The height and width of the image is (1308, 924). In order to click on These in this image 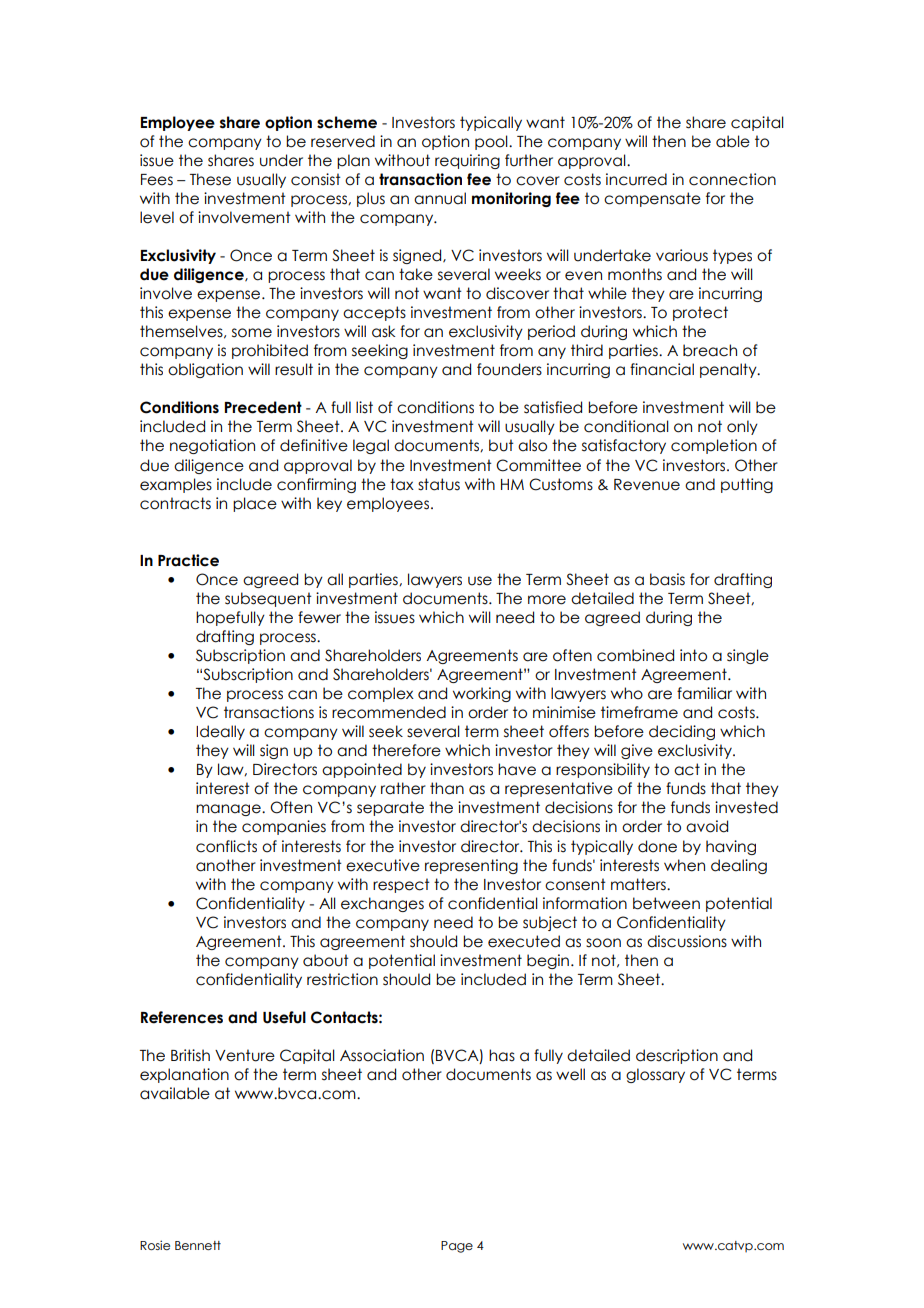, I will do `click(210, 179)`.
